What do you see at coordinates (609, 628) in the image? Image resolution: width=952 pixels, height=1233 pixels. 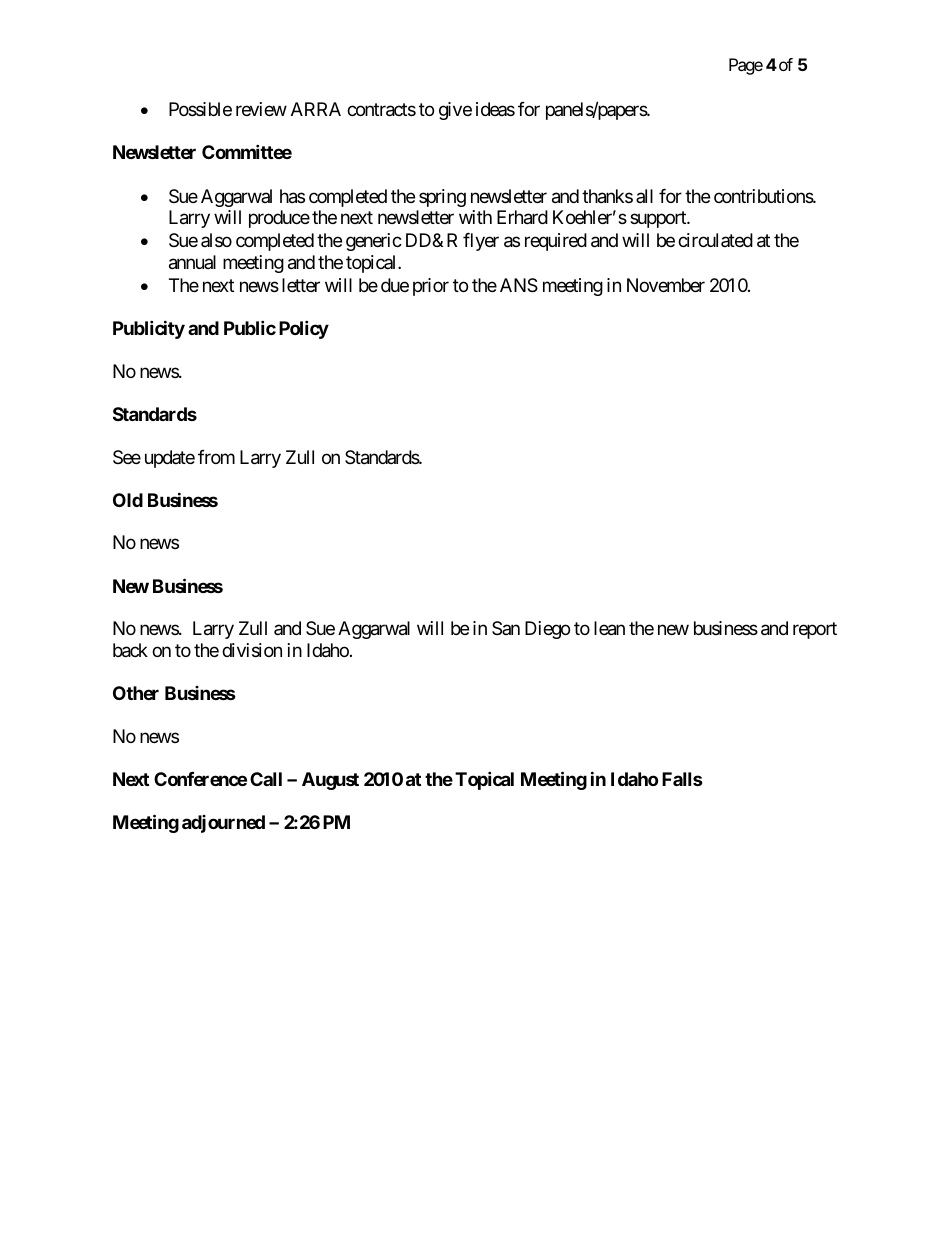 I see `lean` at bounding box center [609, 628].
